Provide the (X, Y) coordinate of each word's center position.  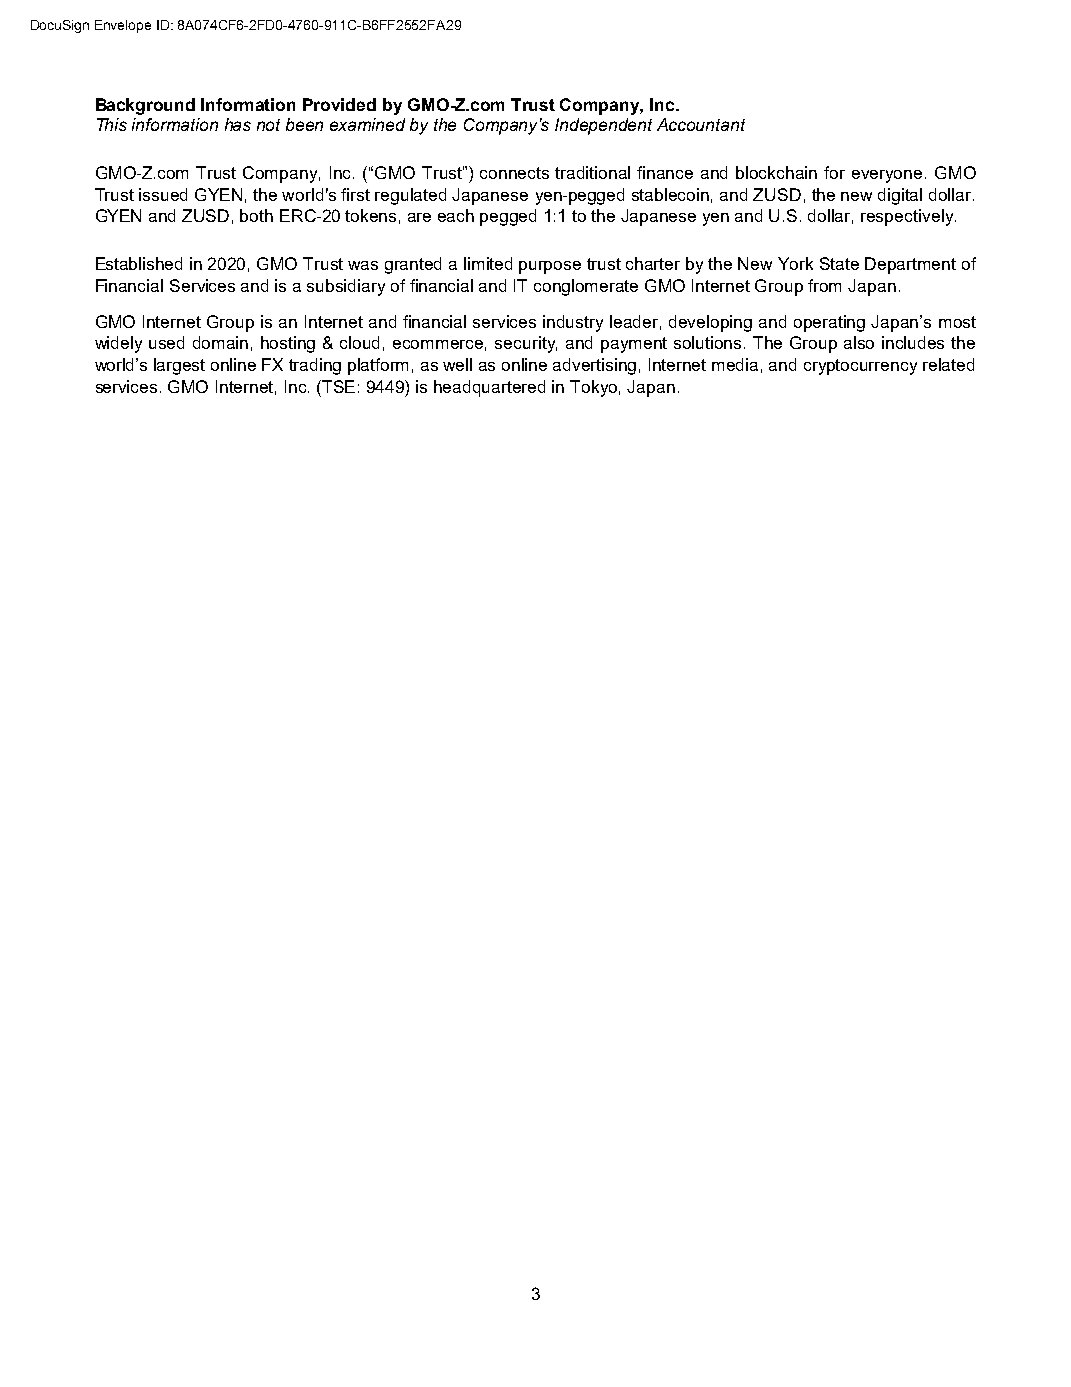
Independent (603, 126)
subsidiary (346, 287)
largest (179, 366)
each (456, 215)
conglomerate (586, 287)
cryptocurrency (860, 367)
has (238, 124)
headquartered (489, 388)
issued (163, 194)
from (824, 285)
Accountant (701, 124)
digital (900, 196)
